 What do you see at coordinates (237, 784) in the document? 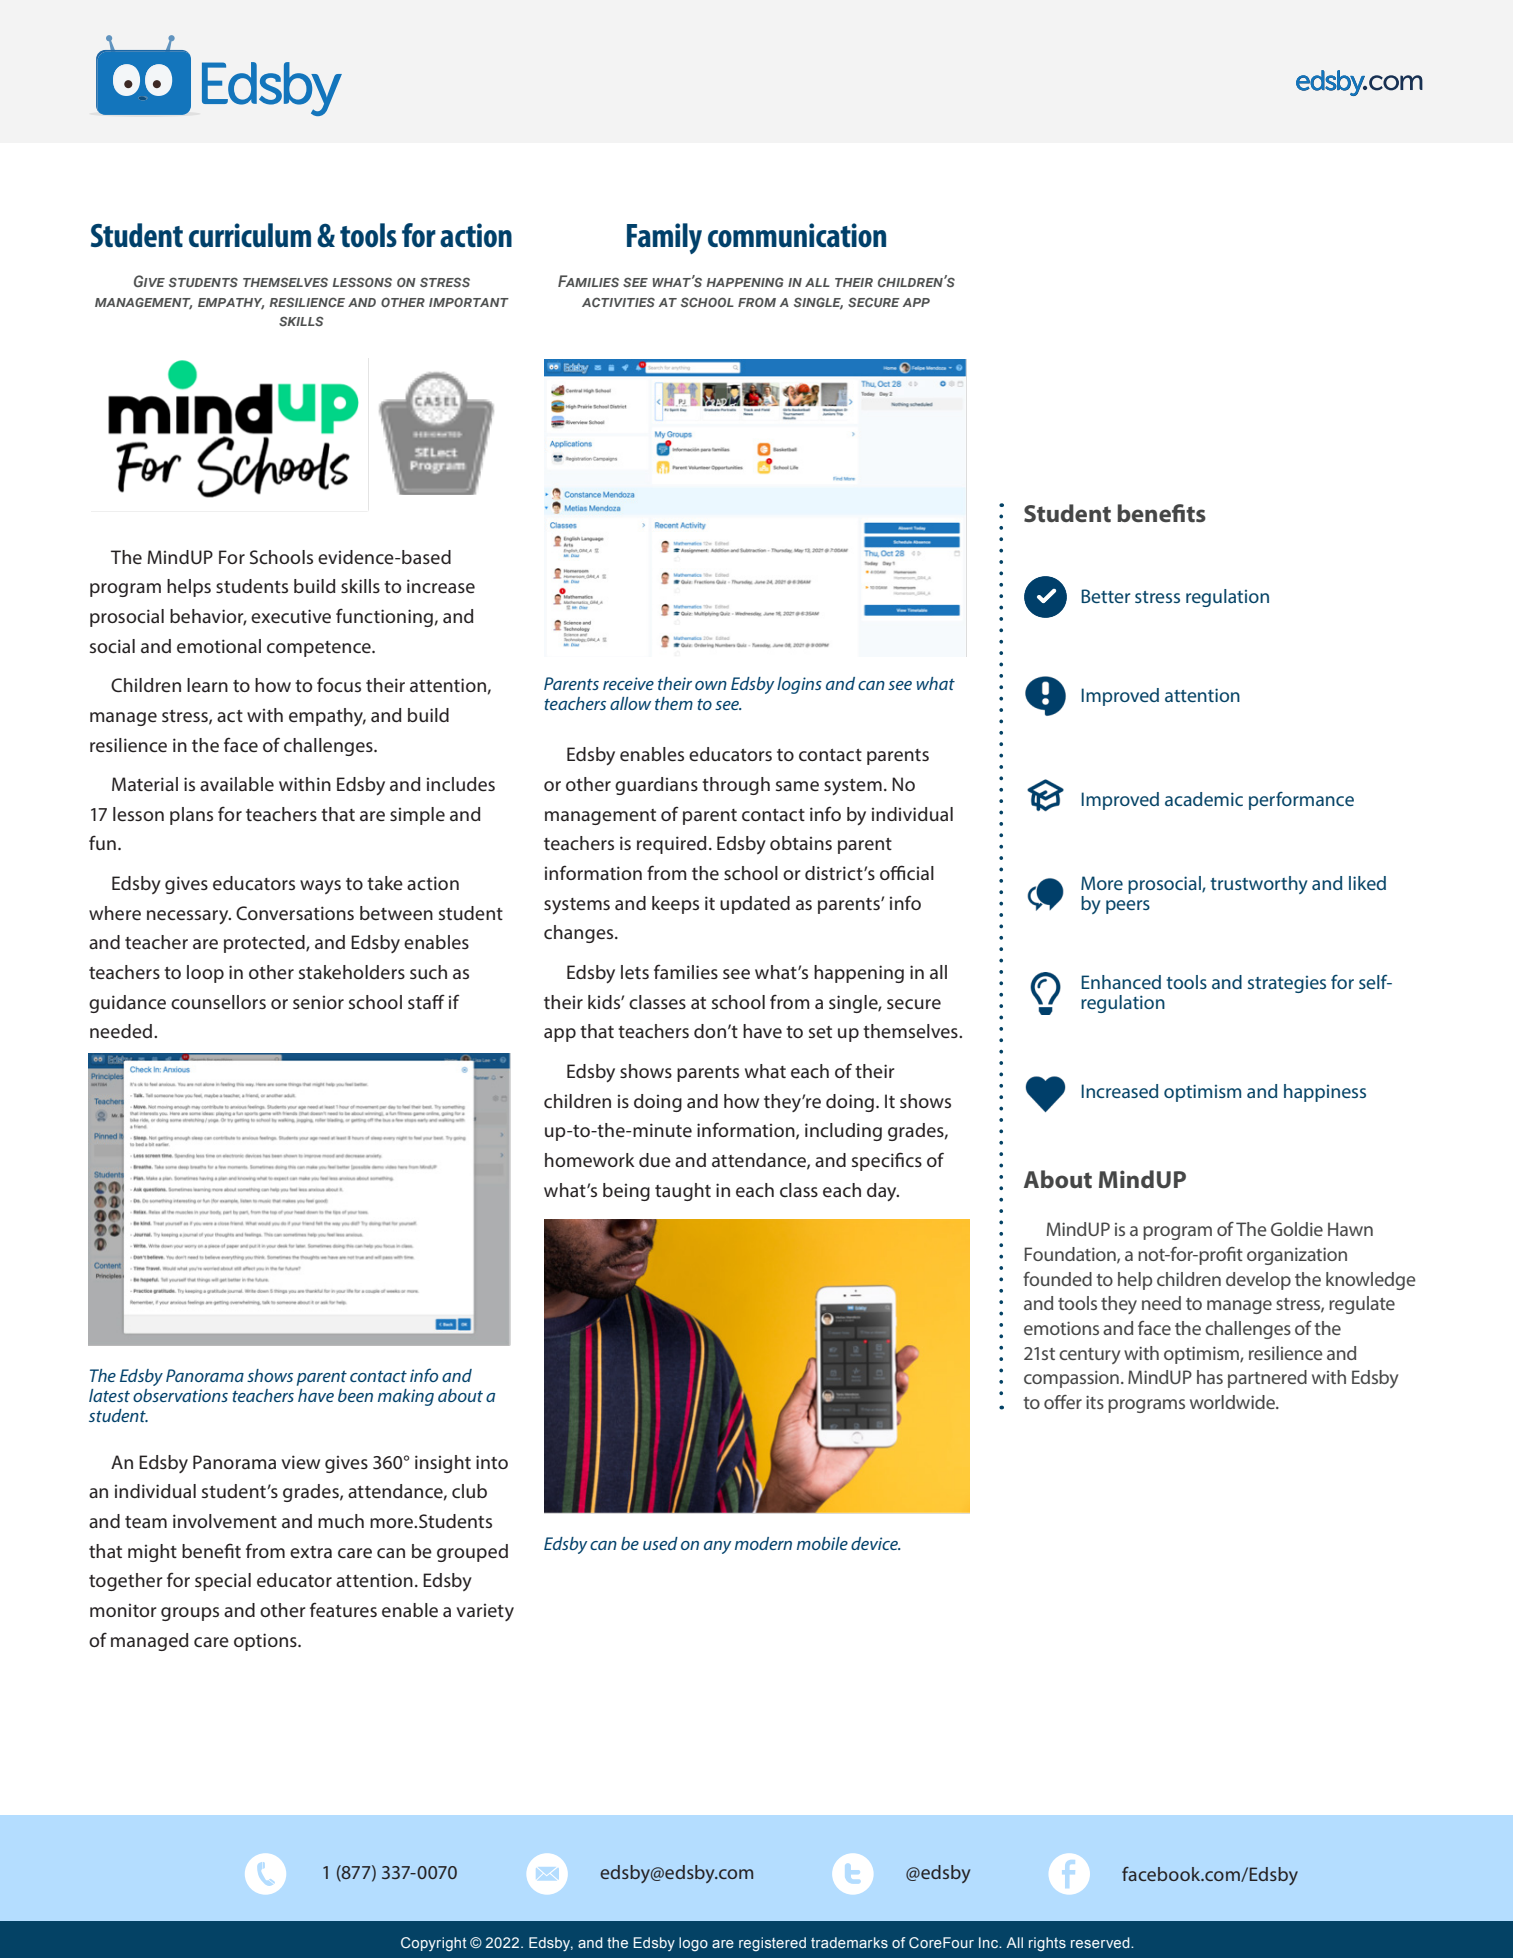
I see `available` at bounding box center [237, 784].
